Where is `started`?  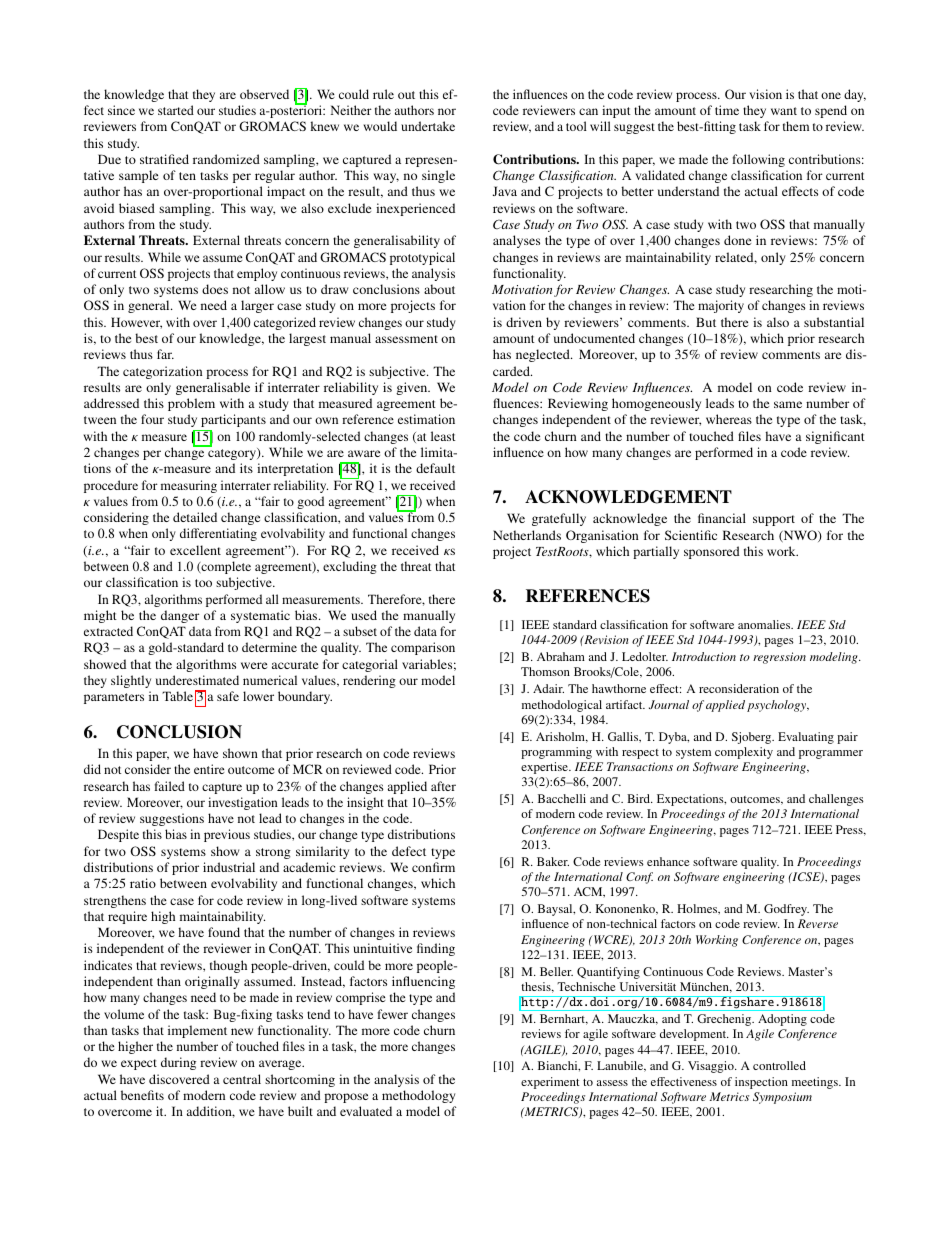 started is located at coordinates (176, 110).
